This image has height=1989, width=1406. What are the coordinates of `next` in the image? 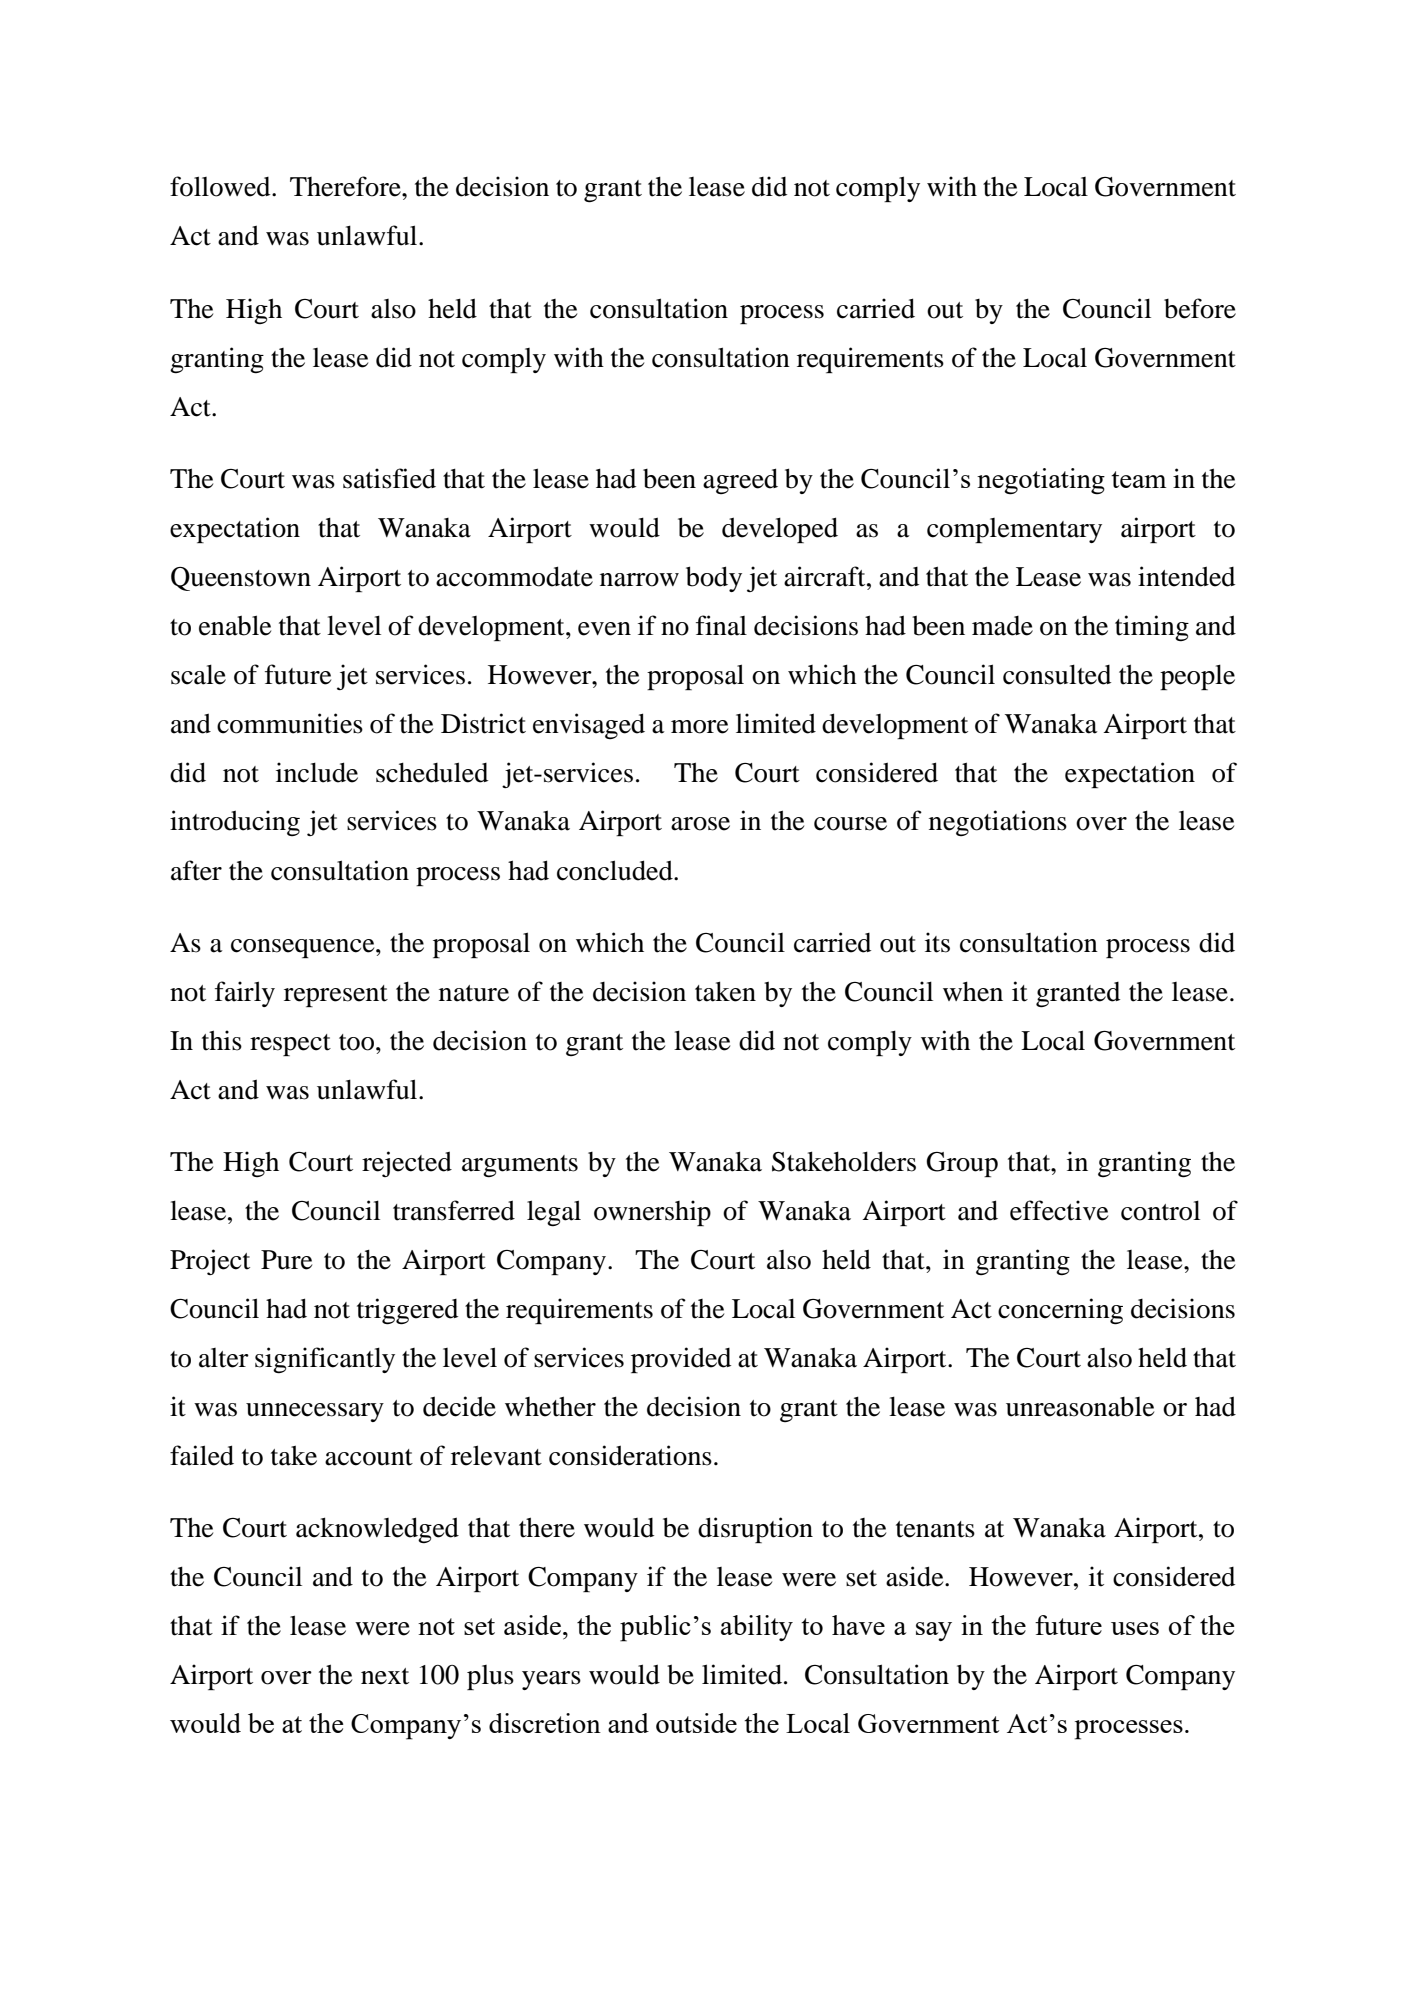 It's located at (385, 1676).
